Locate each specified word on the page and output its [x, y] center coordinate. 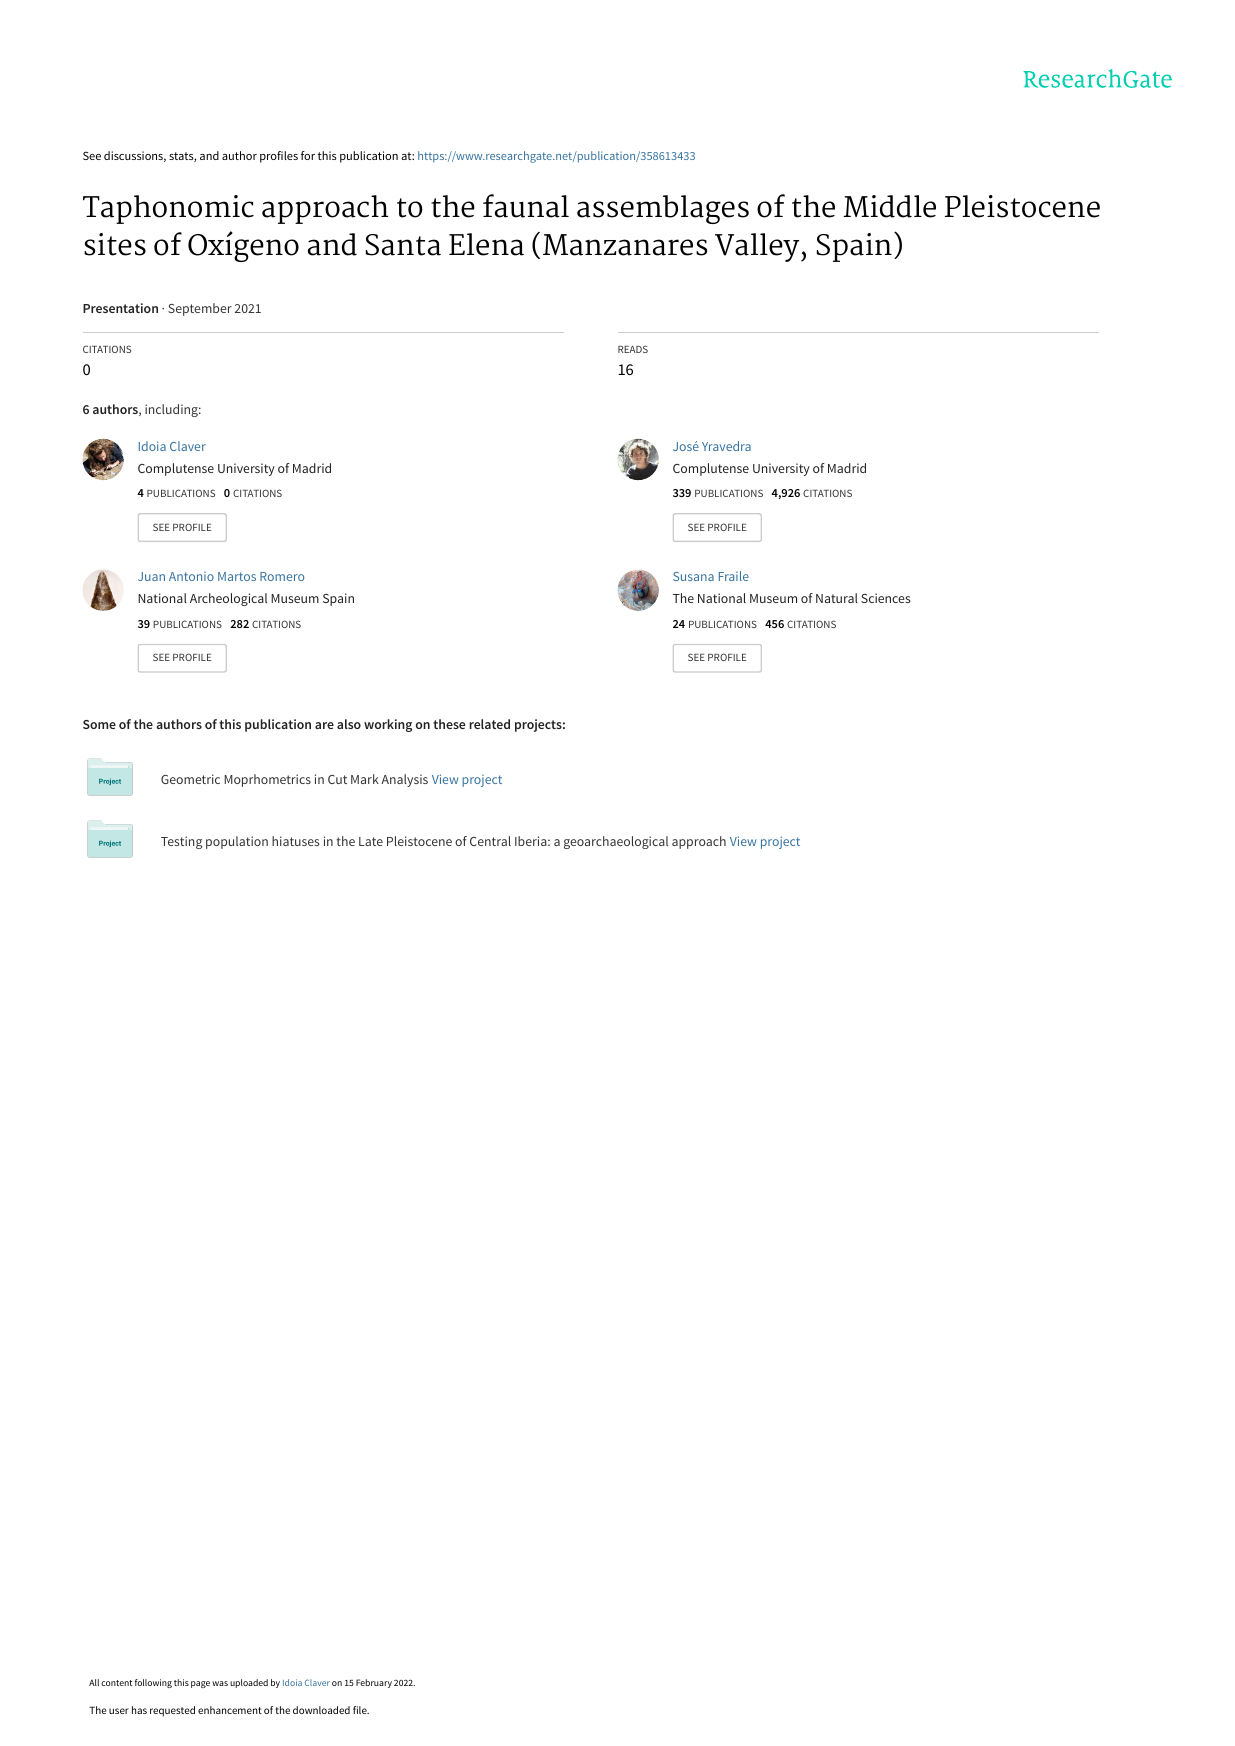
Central [490, 841]
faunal [526, 206]
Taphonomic [168, 209]
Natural [837, 598]
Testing [181, 842]
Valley [757, 247]
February [374, 1683]
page [200, 1684]
